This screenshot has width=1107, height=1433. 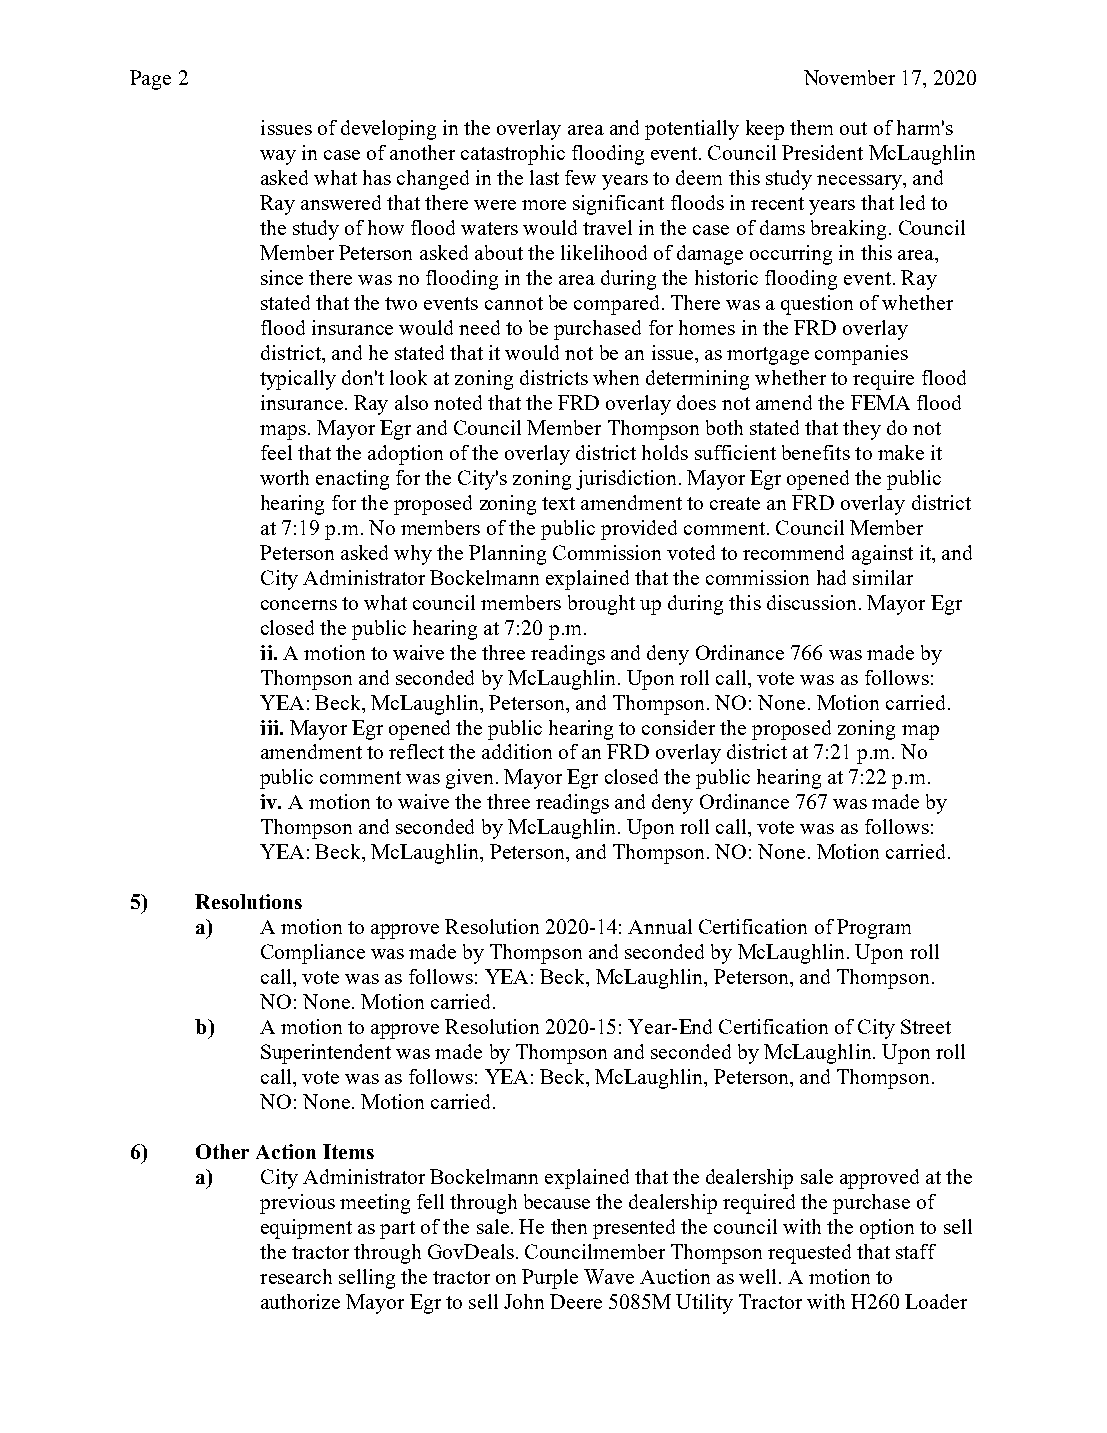 What do you see at coordinates (811, 127) in the screenshot?
I see `them` at bounding box center [811, 127].
